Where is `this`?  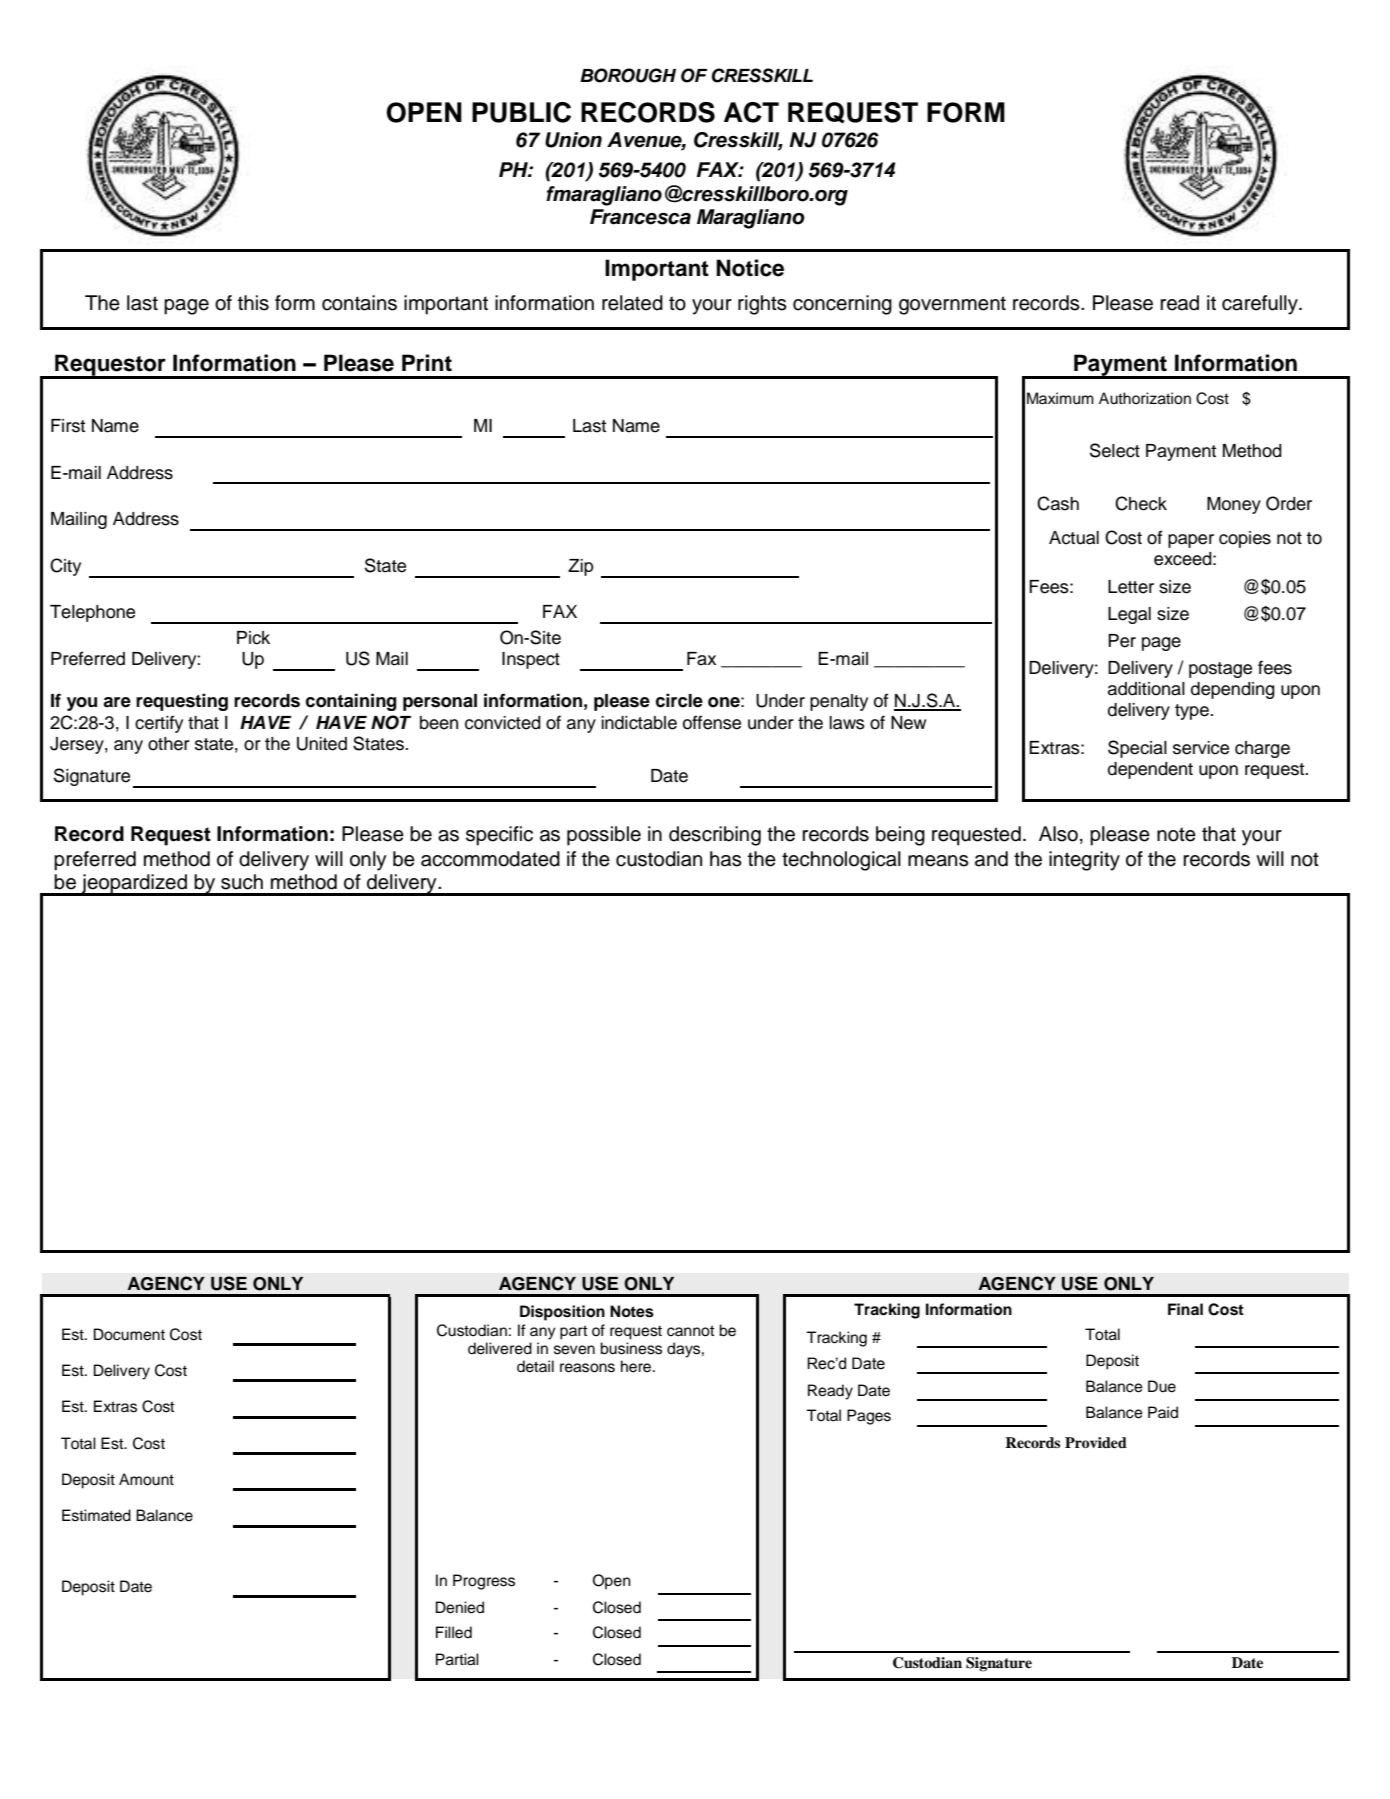 this is located at coordinates (253, 303).
